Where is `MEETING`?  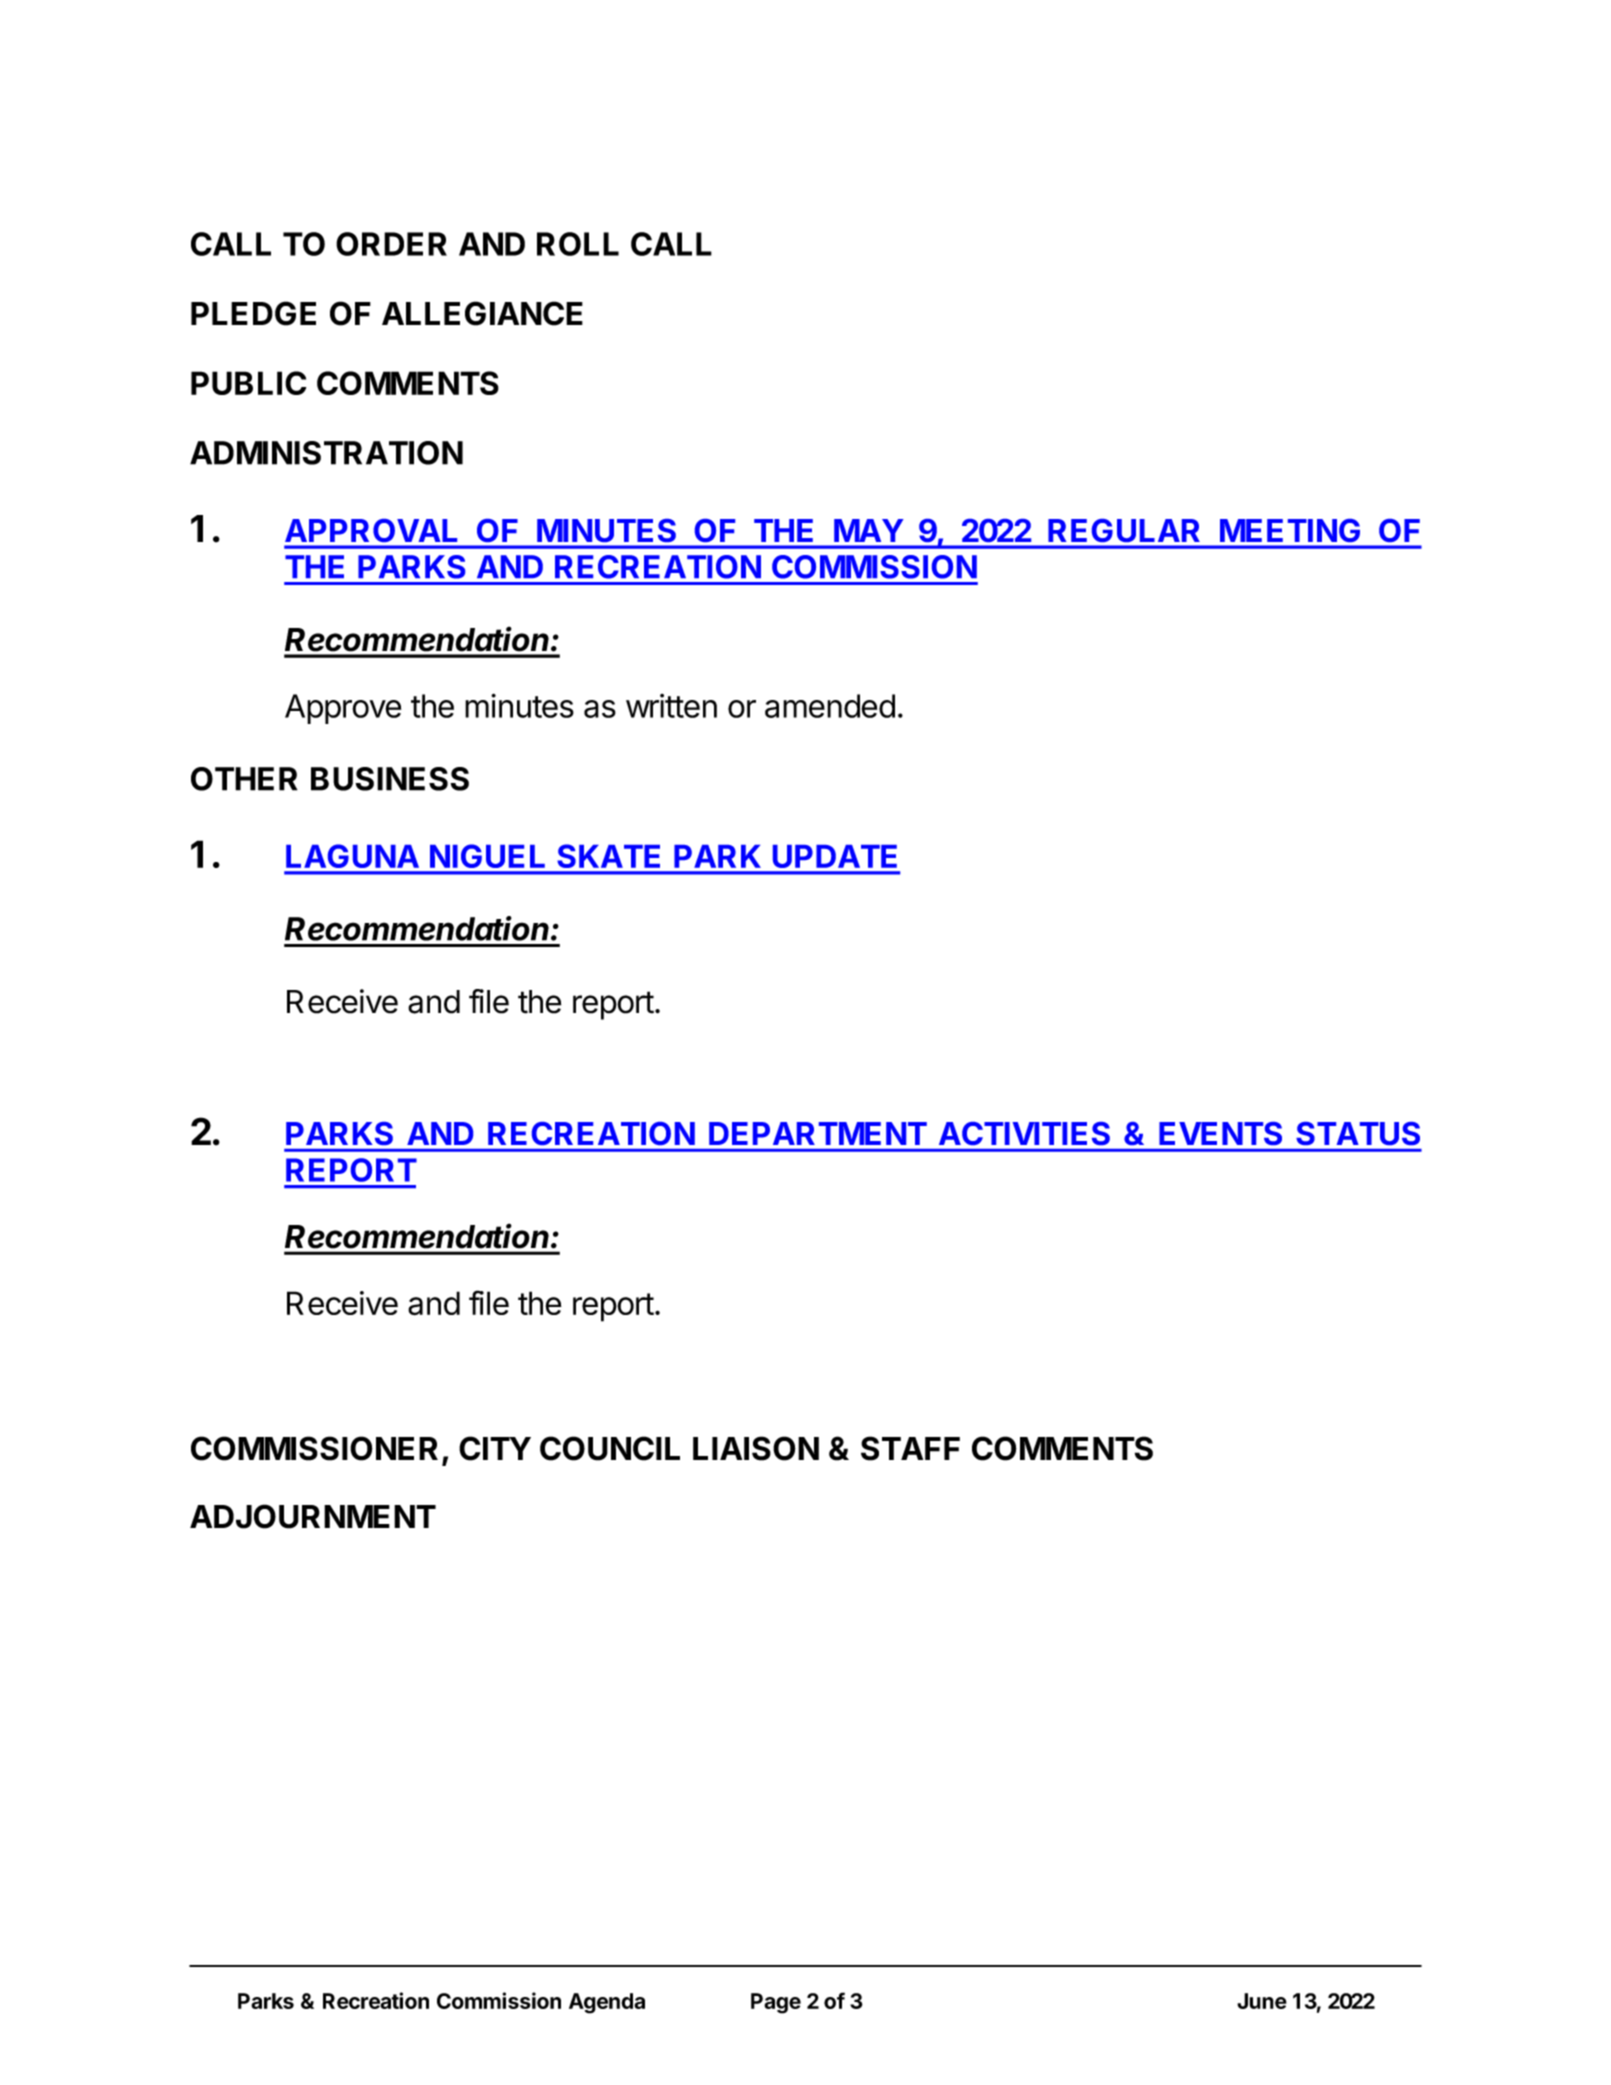 MEETING is located at coordinates (1290, 530).
